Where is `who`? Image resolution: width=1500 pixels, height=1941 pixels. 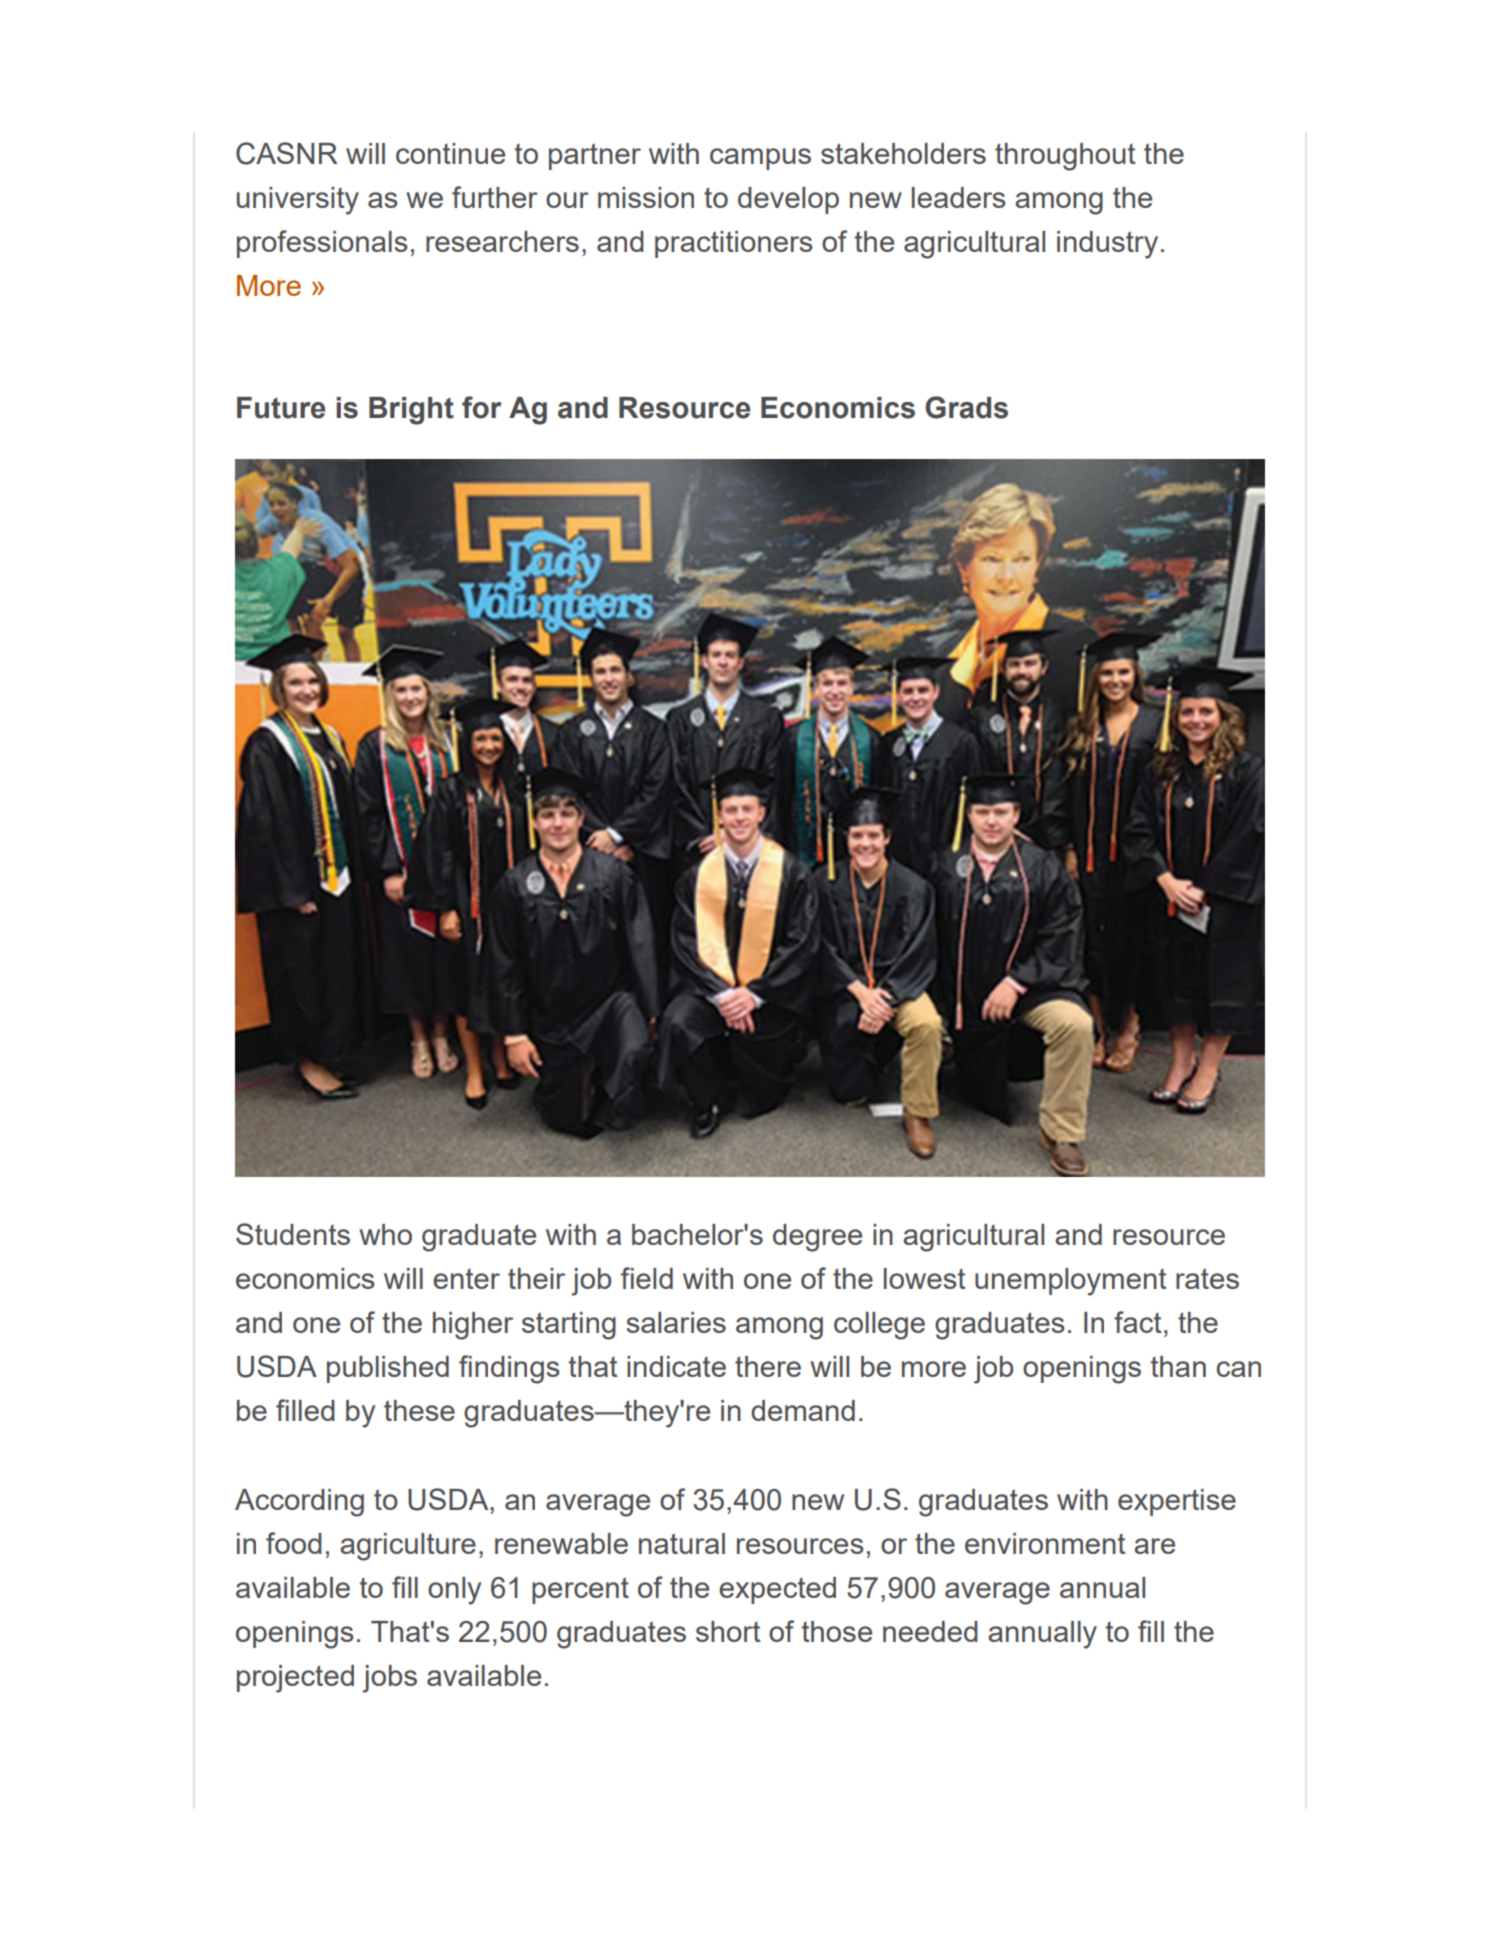 who is located at coordinates (385, 1234).
